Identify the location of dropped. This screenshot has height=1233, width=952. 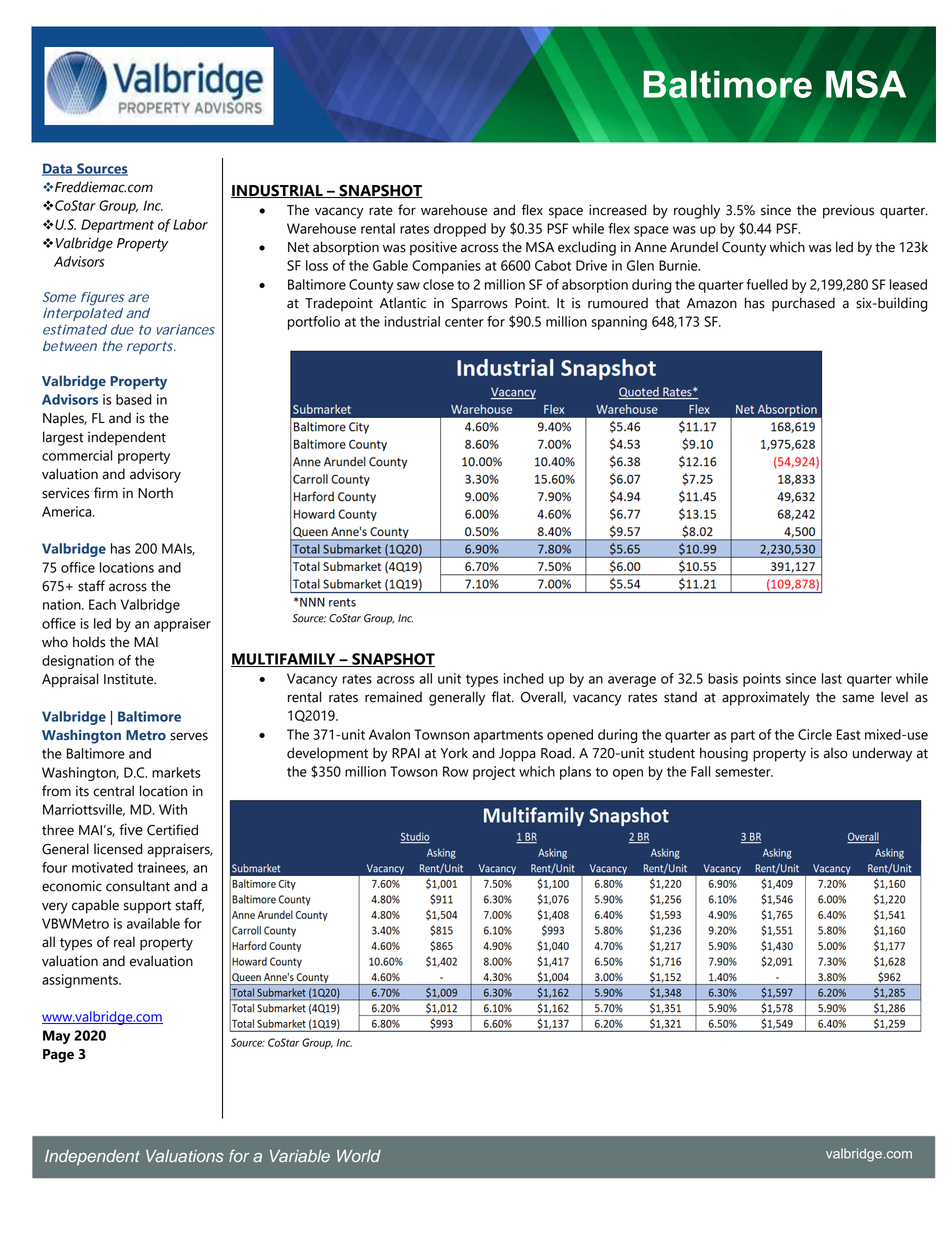
(460, 230).
